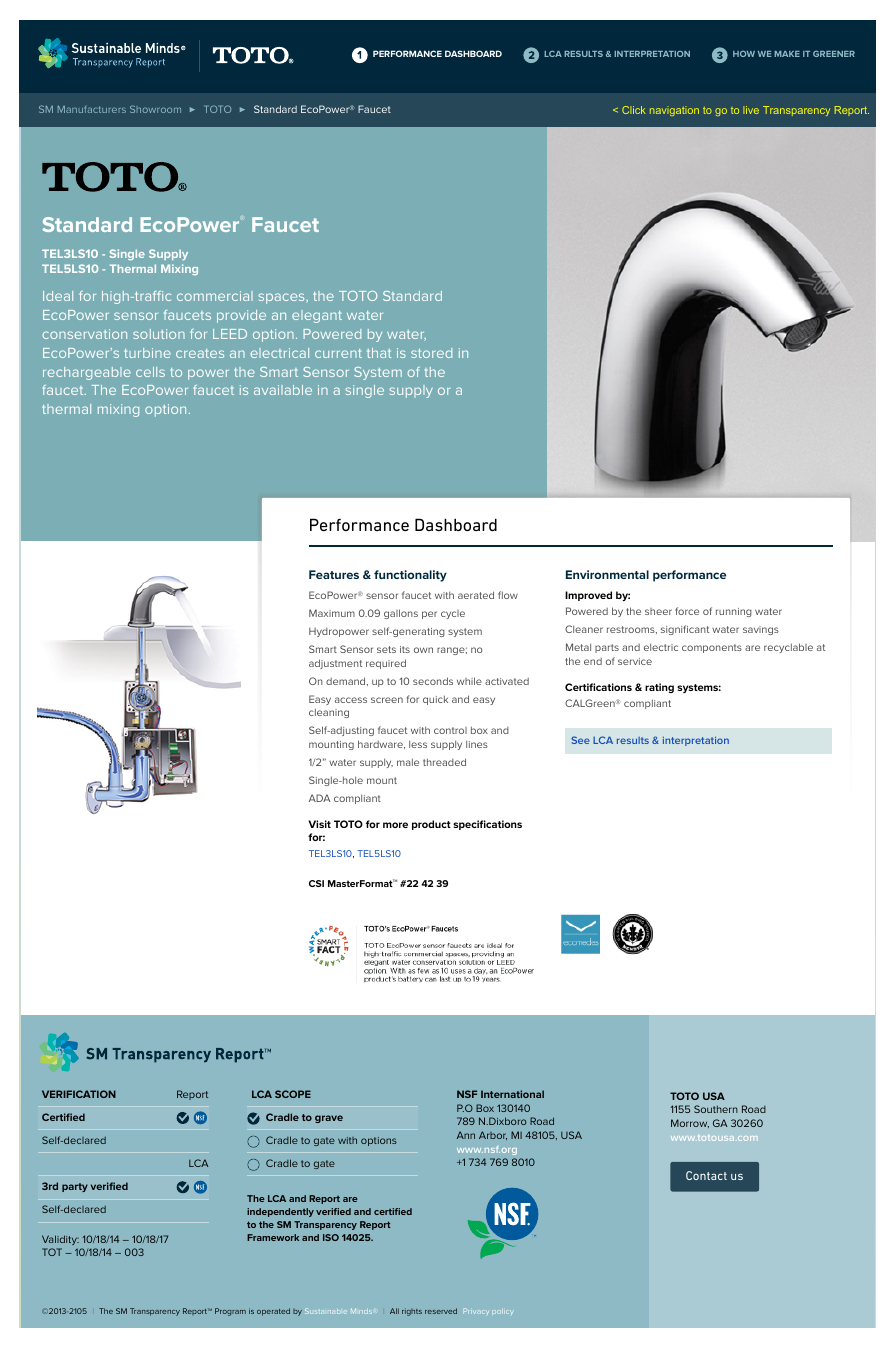 This image has height=1347, width=896. Describe the element at coordinates (329, 713) in the image. I see `cleaning` at that location.
